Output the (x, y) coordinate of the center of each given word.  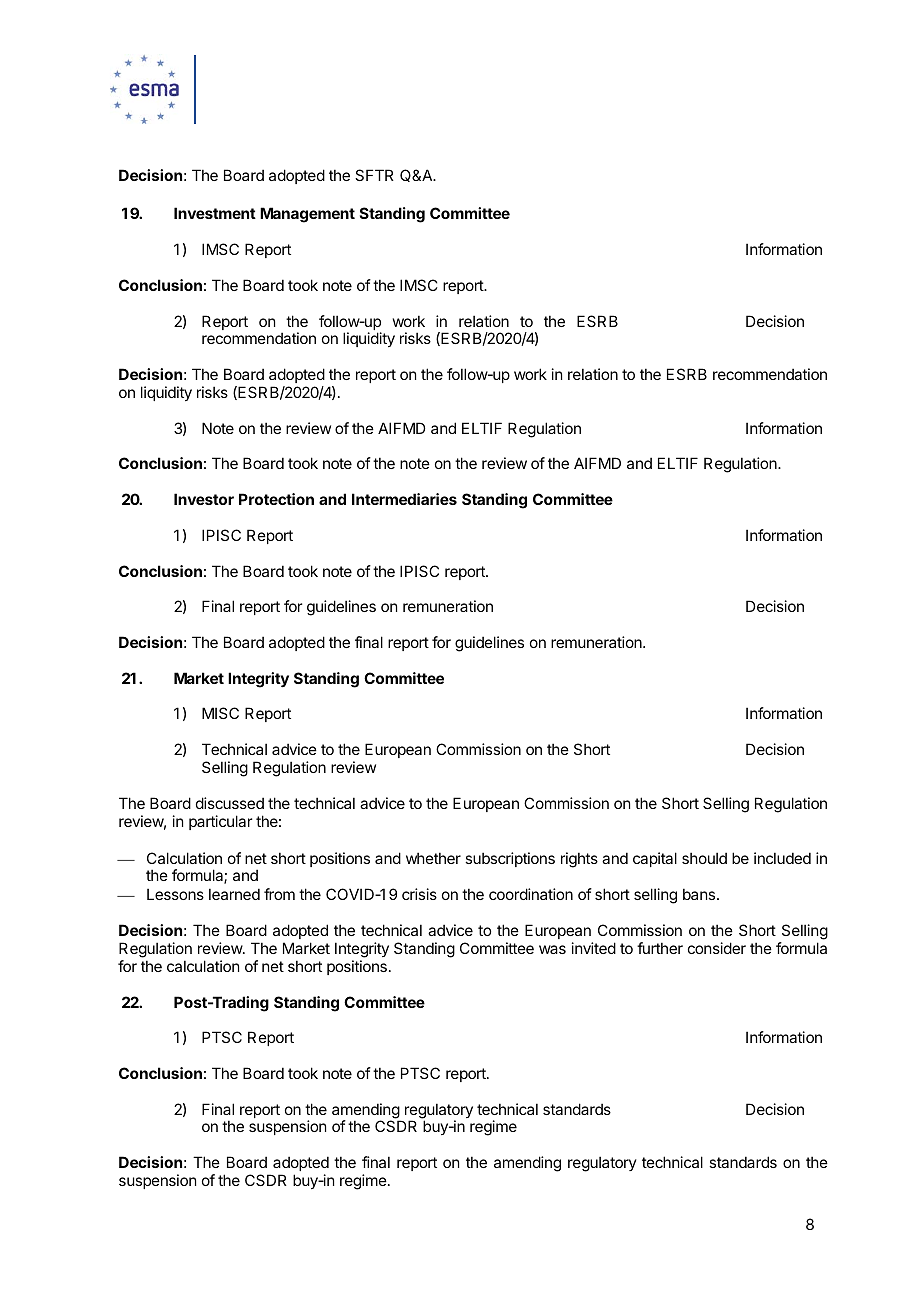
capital (655, 859)
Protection (276, 499)
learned (234, 894)
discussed (230, 803)
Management (307, 215)
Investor (204, 499)
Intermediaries (404, 499)
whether (433, 858)
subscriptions (510, 859)
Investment (215, 213)
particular (220, 822)
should (704, 858)
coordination (531, 894)
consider (717, 948)
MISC (220, 713)
